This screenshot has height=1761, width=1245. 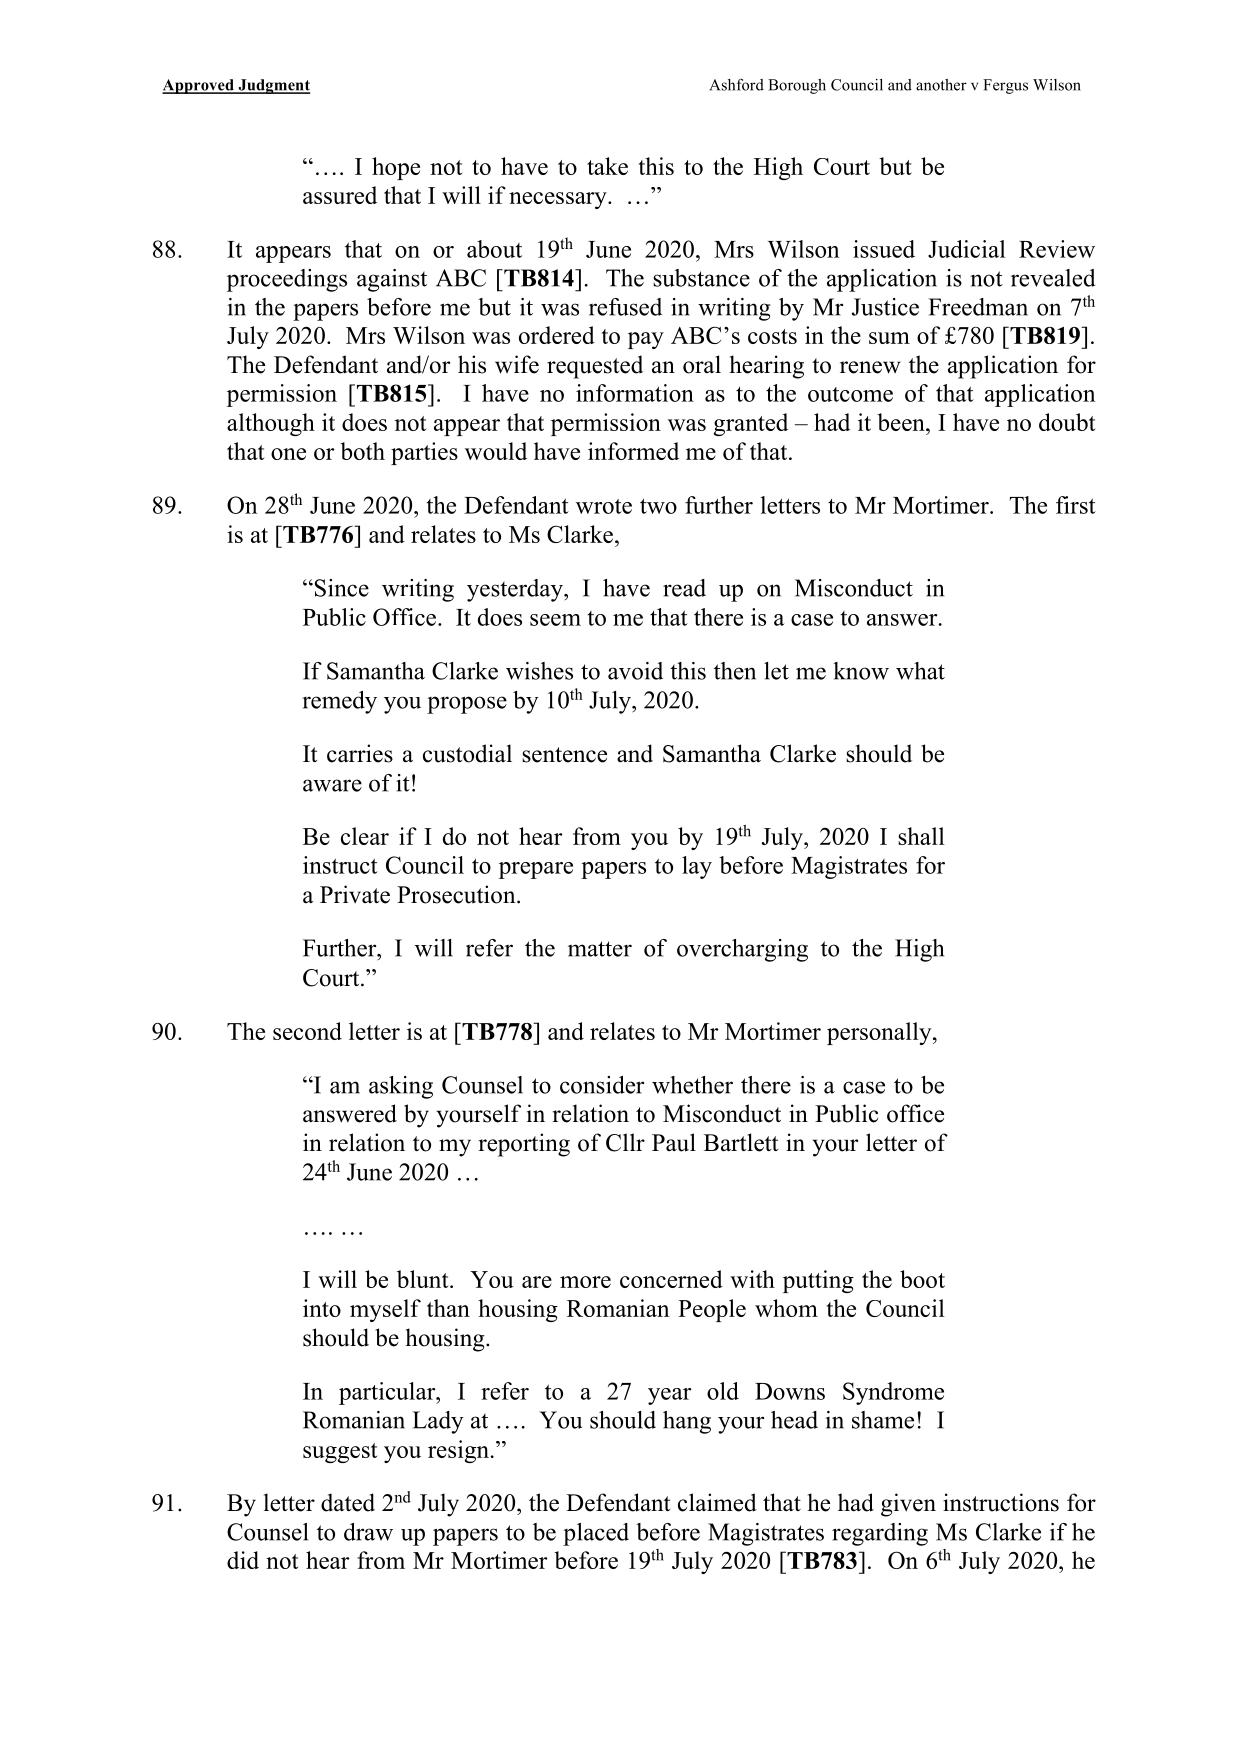 What do you see at coordinates (273, 86) in the screenshot?
I see `Judgment` at bounding box center [273, 86].
